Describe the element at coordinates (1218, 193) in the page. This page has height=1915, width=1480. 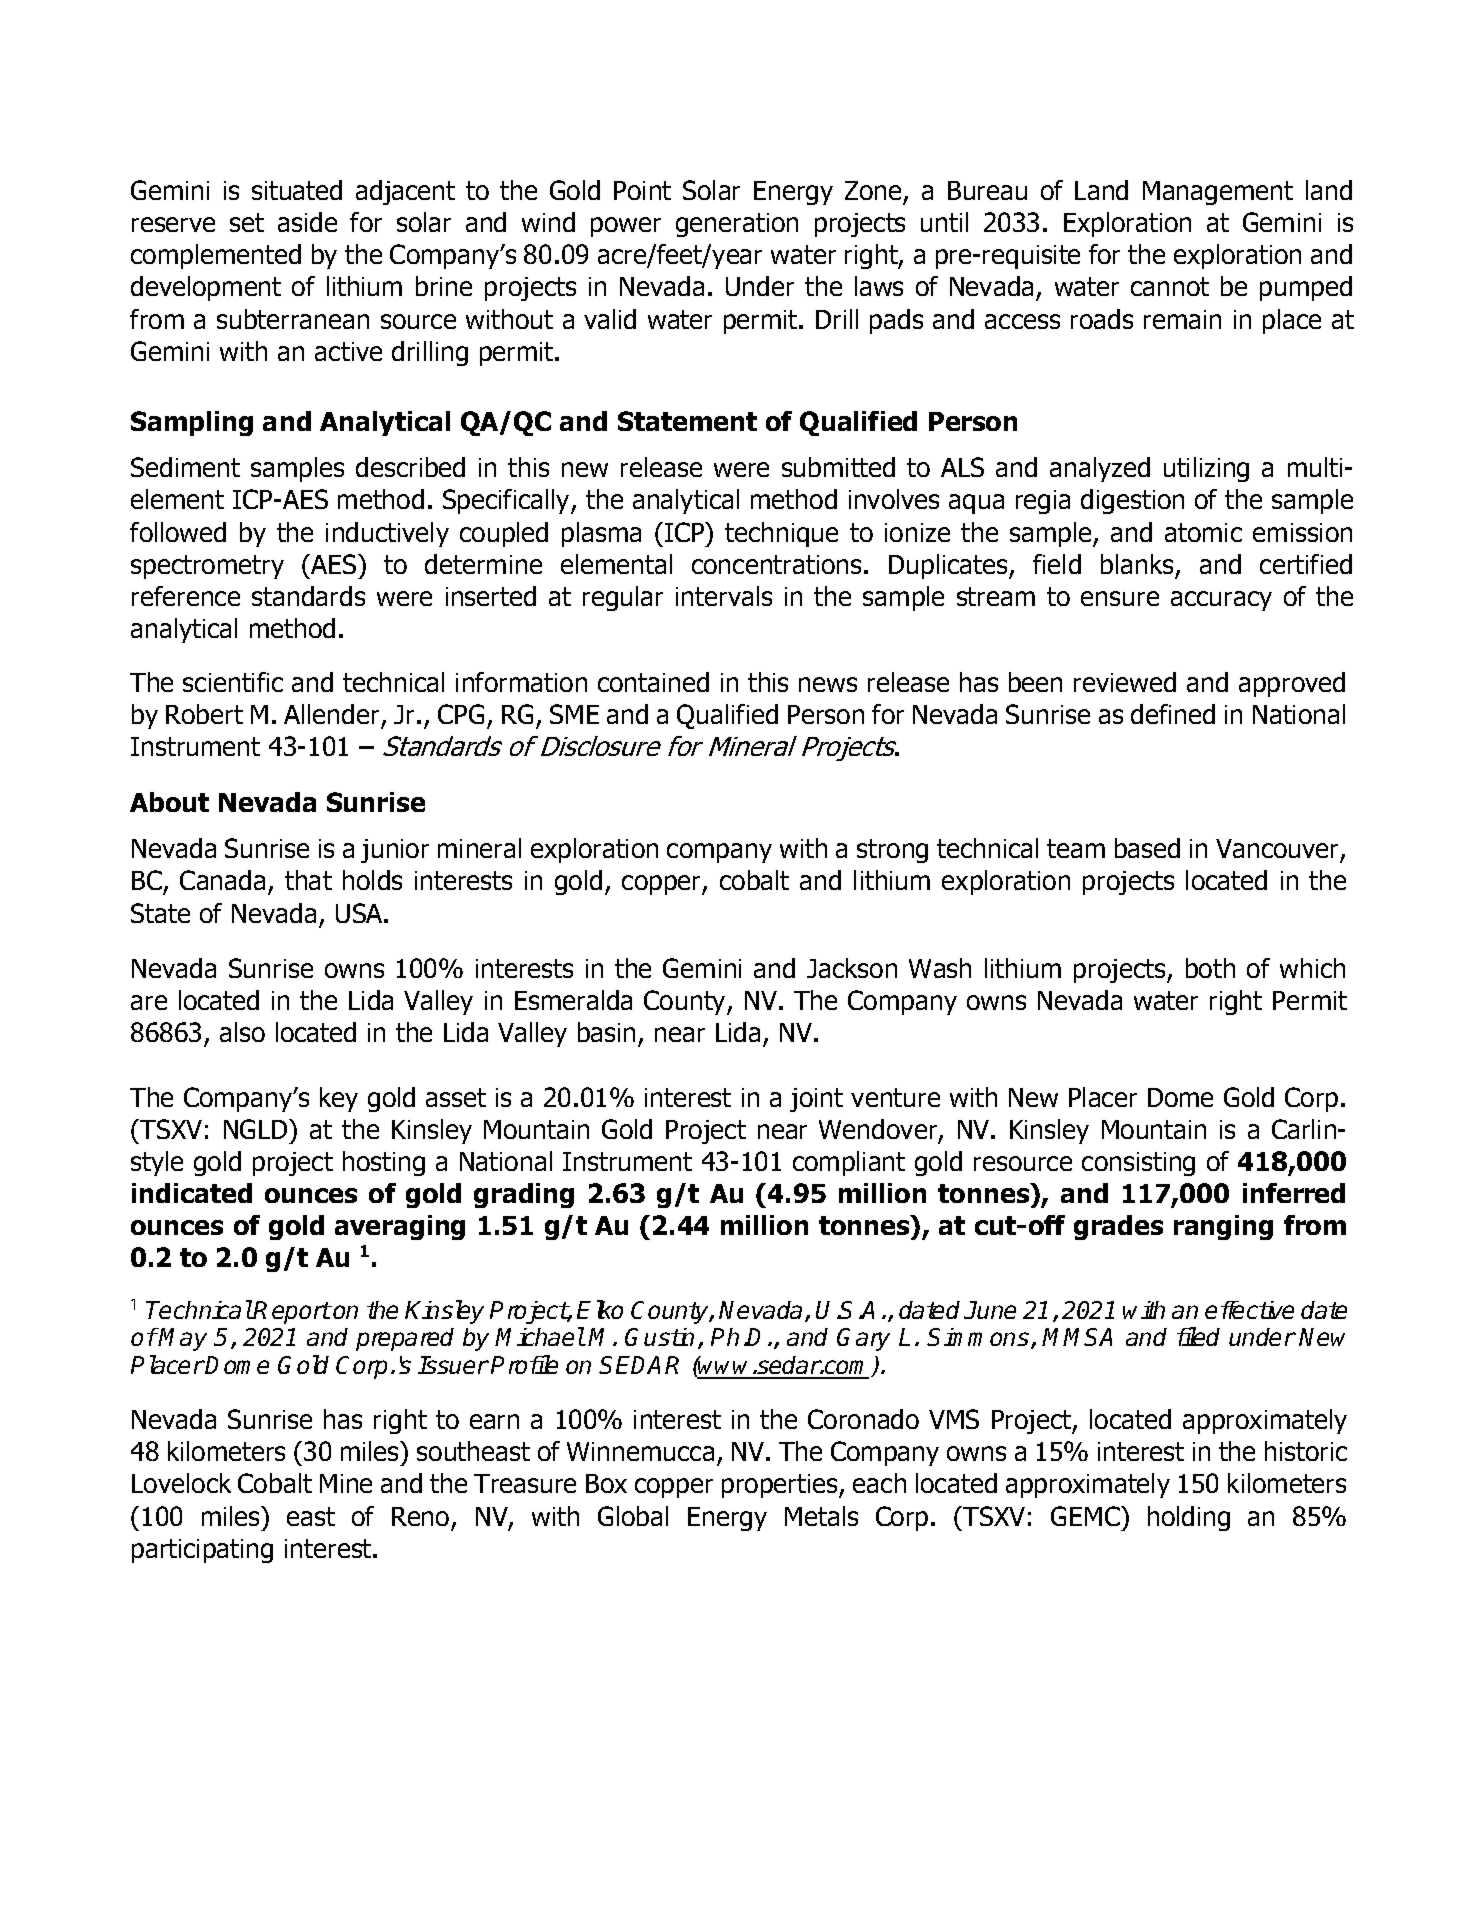
I see `Management` at that location.
